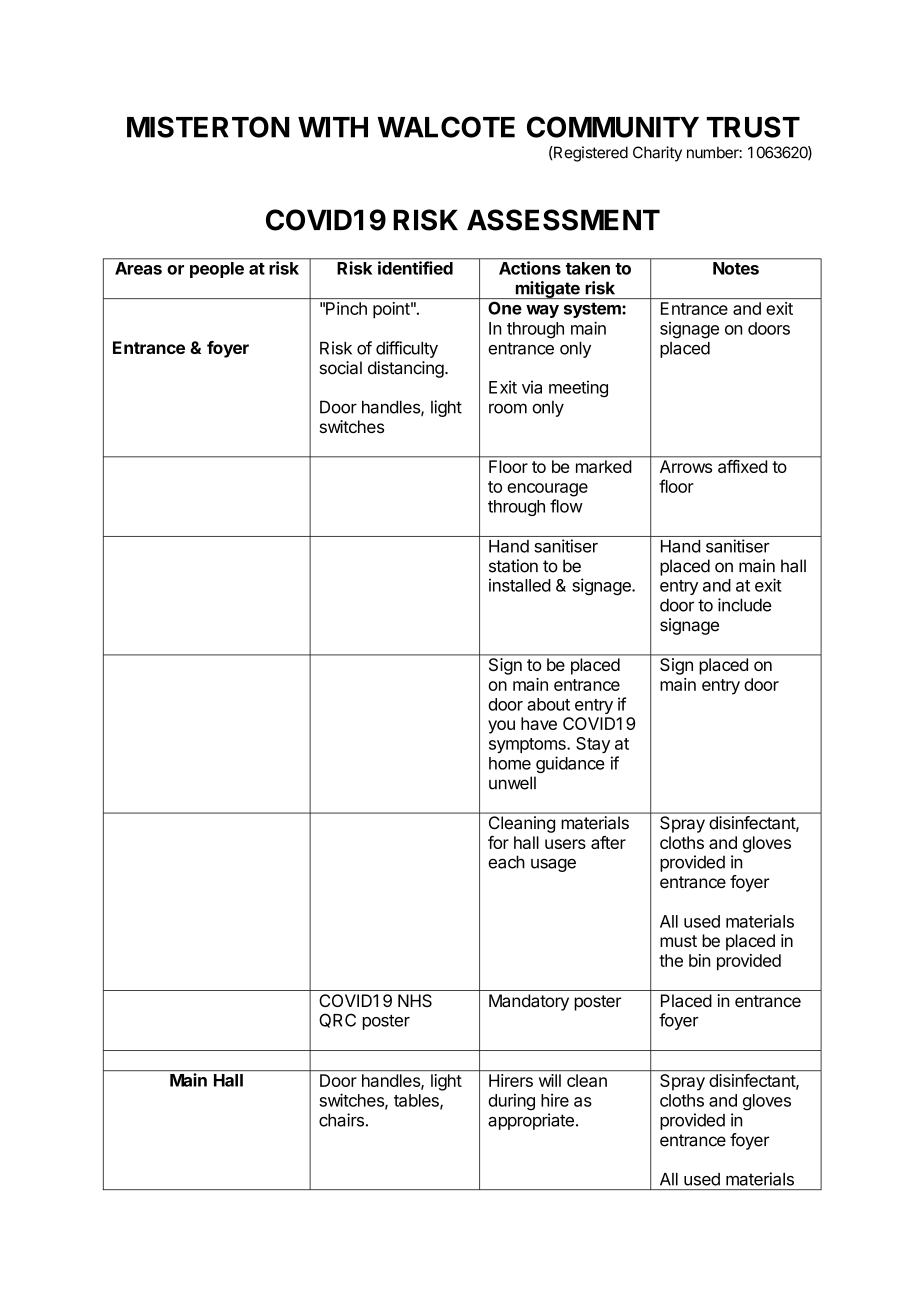 This screenshot has height=1308, width=924. What do you see at coordinates (498, 842) in the screenshot?
I see `for` at bounding box center [498, 842].
